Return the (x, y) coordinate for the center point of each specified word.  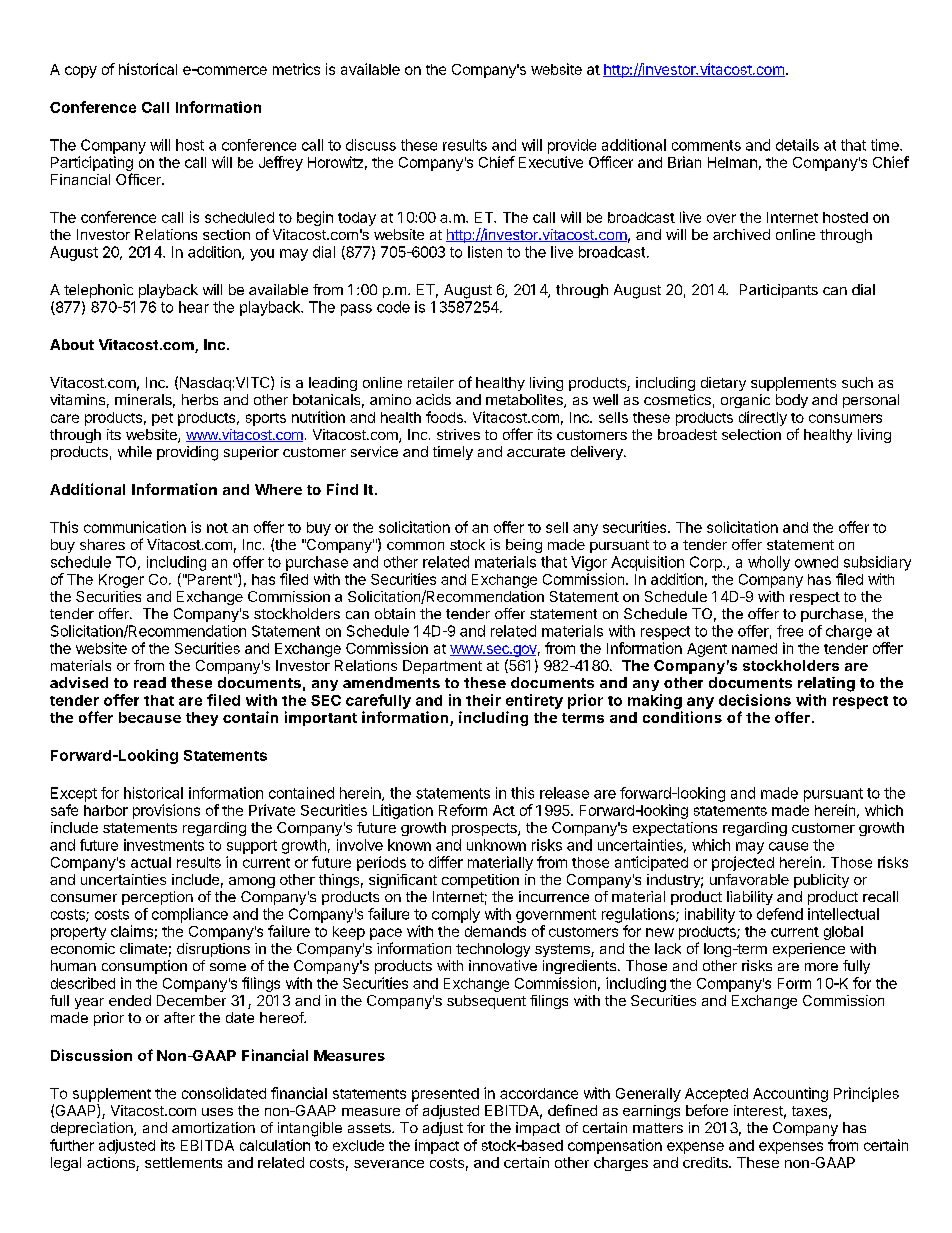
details (797, 145)
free (790, 631)
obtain (395, 613)
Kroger (121, 581)
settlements (183, 1162)
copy (81, 72)
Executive (551, 162)
